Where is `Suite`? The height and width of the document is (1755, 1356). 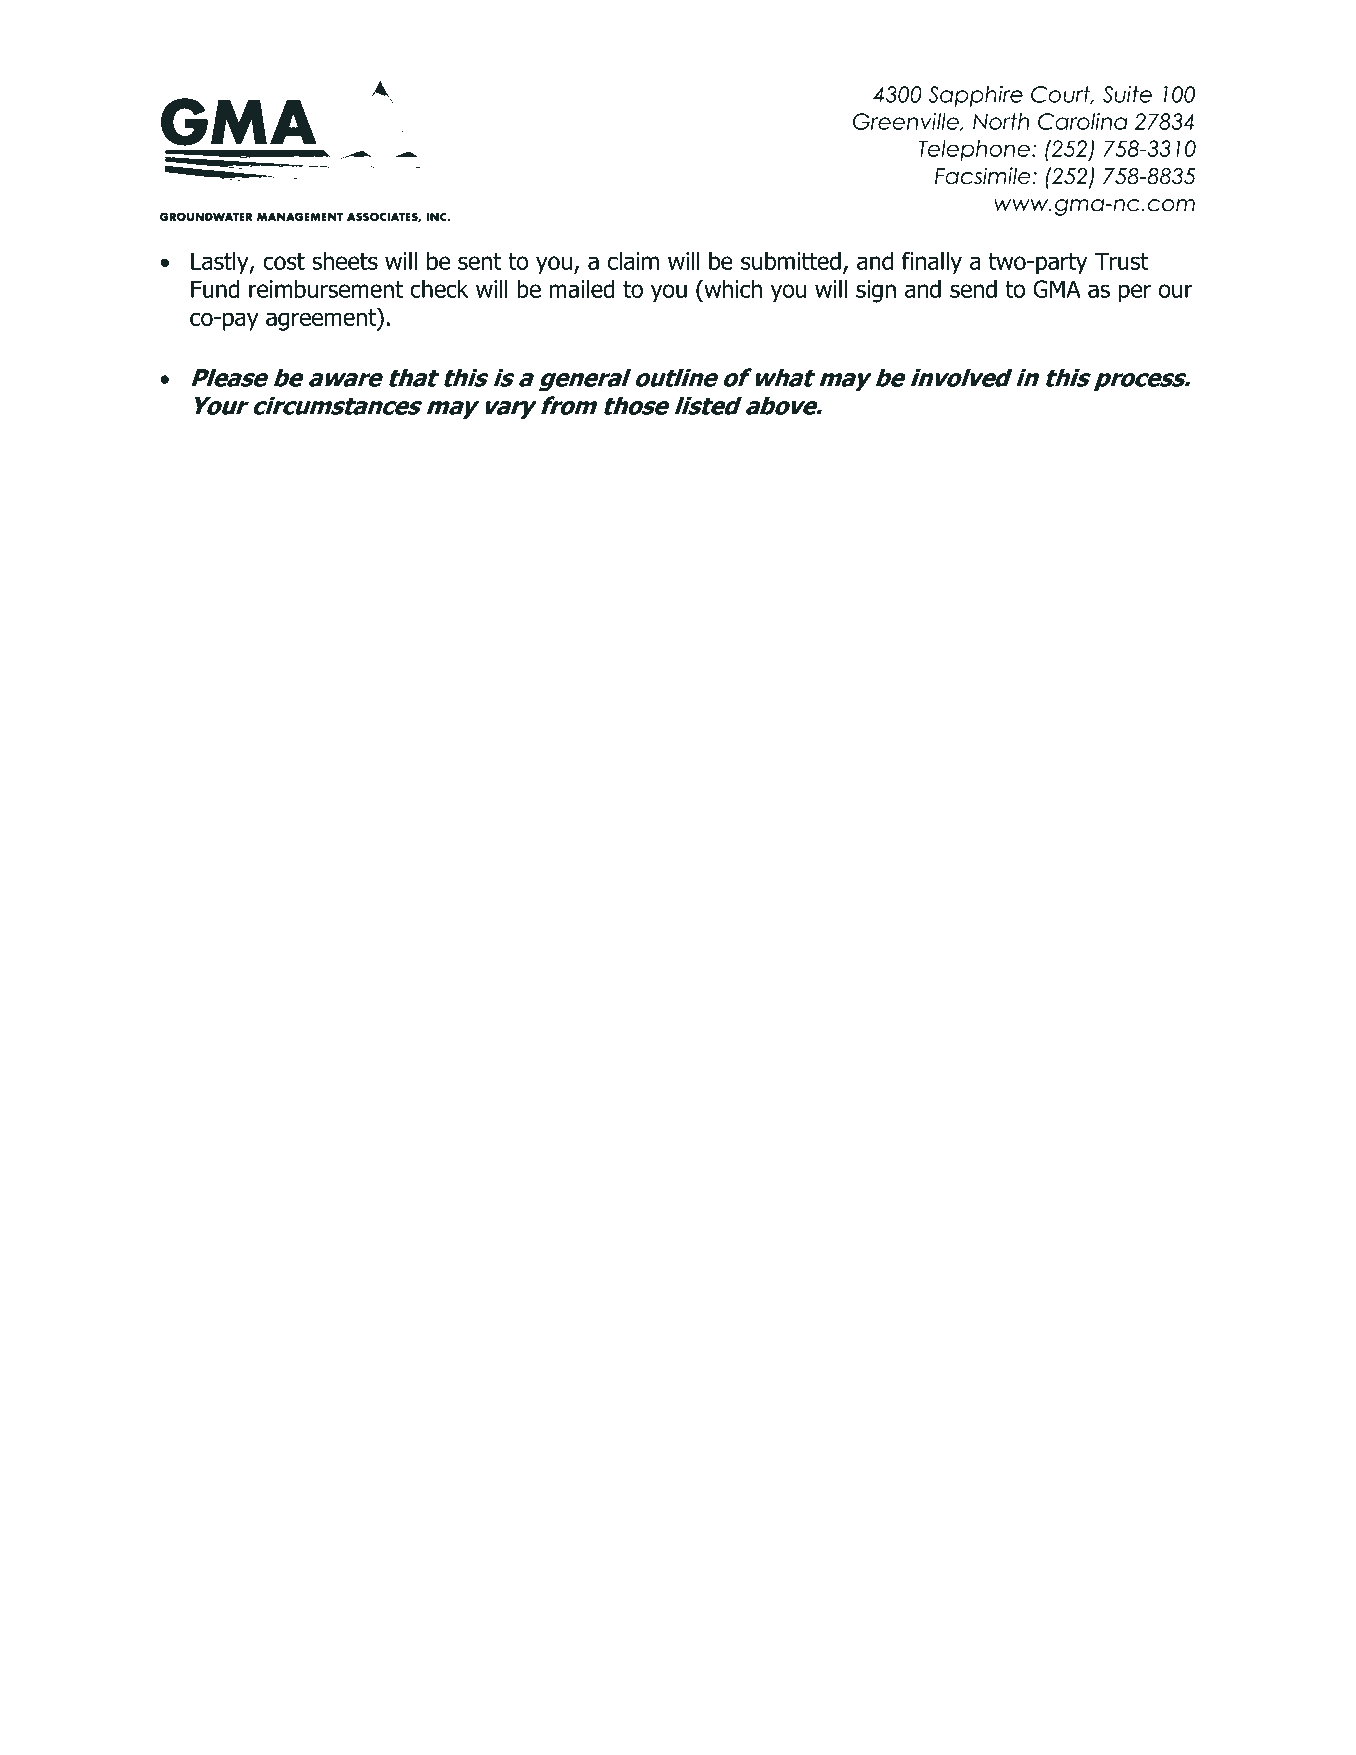 Suite is located at coordinates (1127, 94).
